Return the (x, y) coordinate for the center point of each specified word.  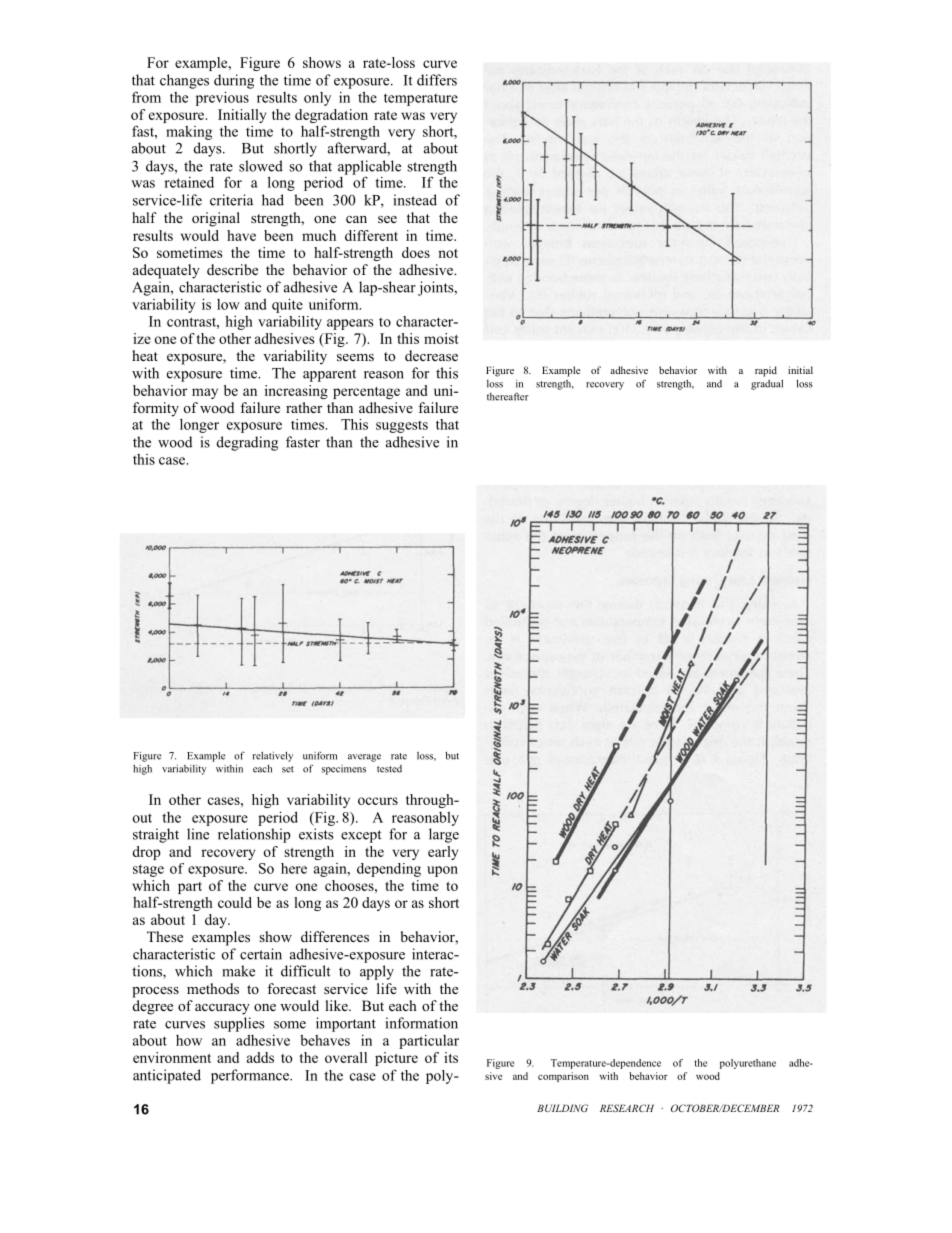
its (451, 1057)
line (198, 834)
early (443, 853)
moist (441, 338)
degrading (247, 443)
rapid (766, 371)
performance (251, 1076)
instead (415, 200)
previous (222, 98)
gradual (767, 385)
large (444, 835)
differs (437, 80)
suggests (402, 427)
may (205, 393)
